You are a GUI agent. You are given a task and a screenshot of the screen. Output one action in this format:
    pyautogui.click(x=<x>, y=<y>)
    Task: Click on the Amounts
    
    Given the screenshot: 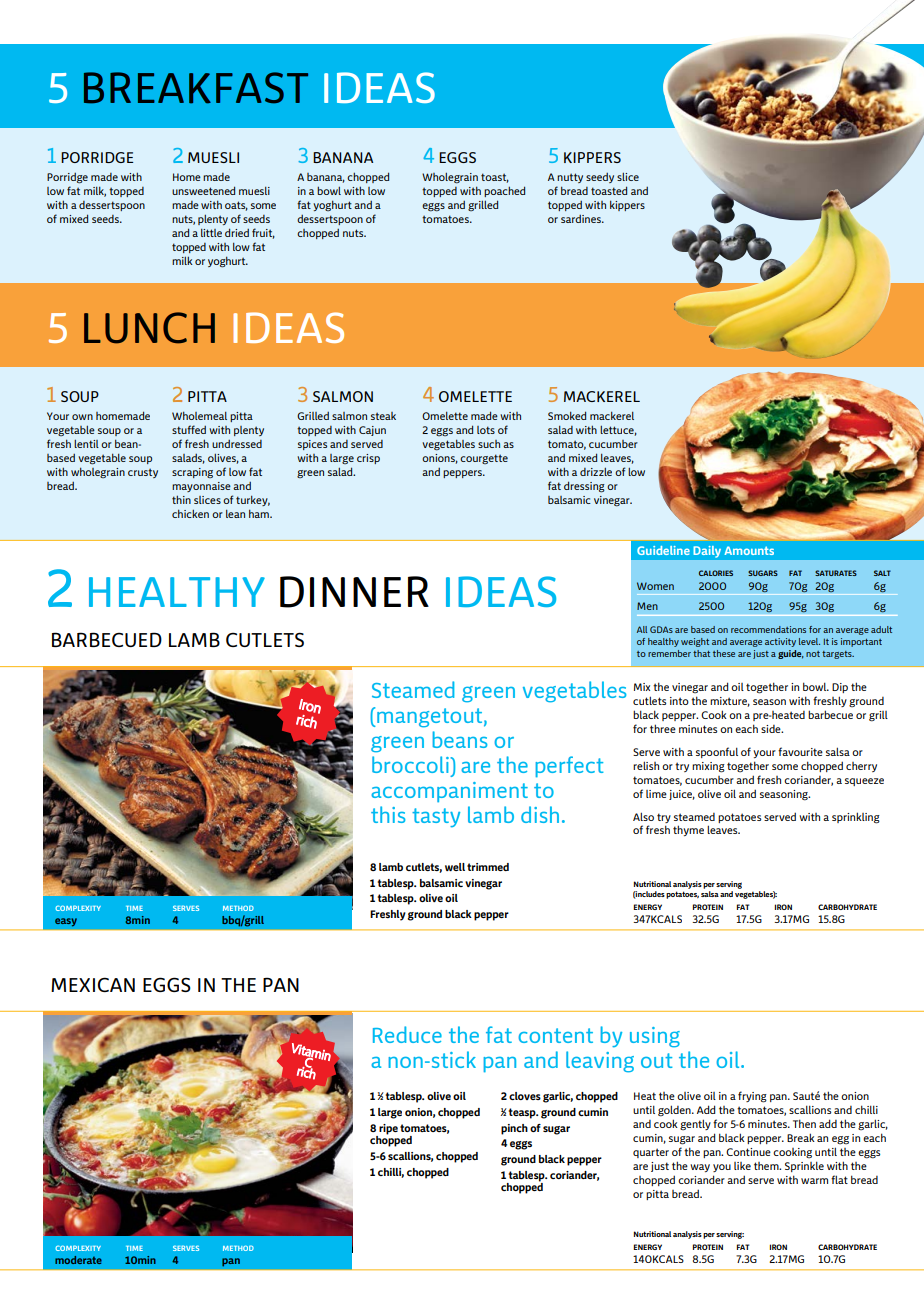 What is the action you would take?
    pyautogui.click(x=749, y=550)
